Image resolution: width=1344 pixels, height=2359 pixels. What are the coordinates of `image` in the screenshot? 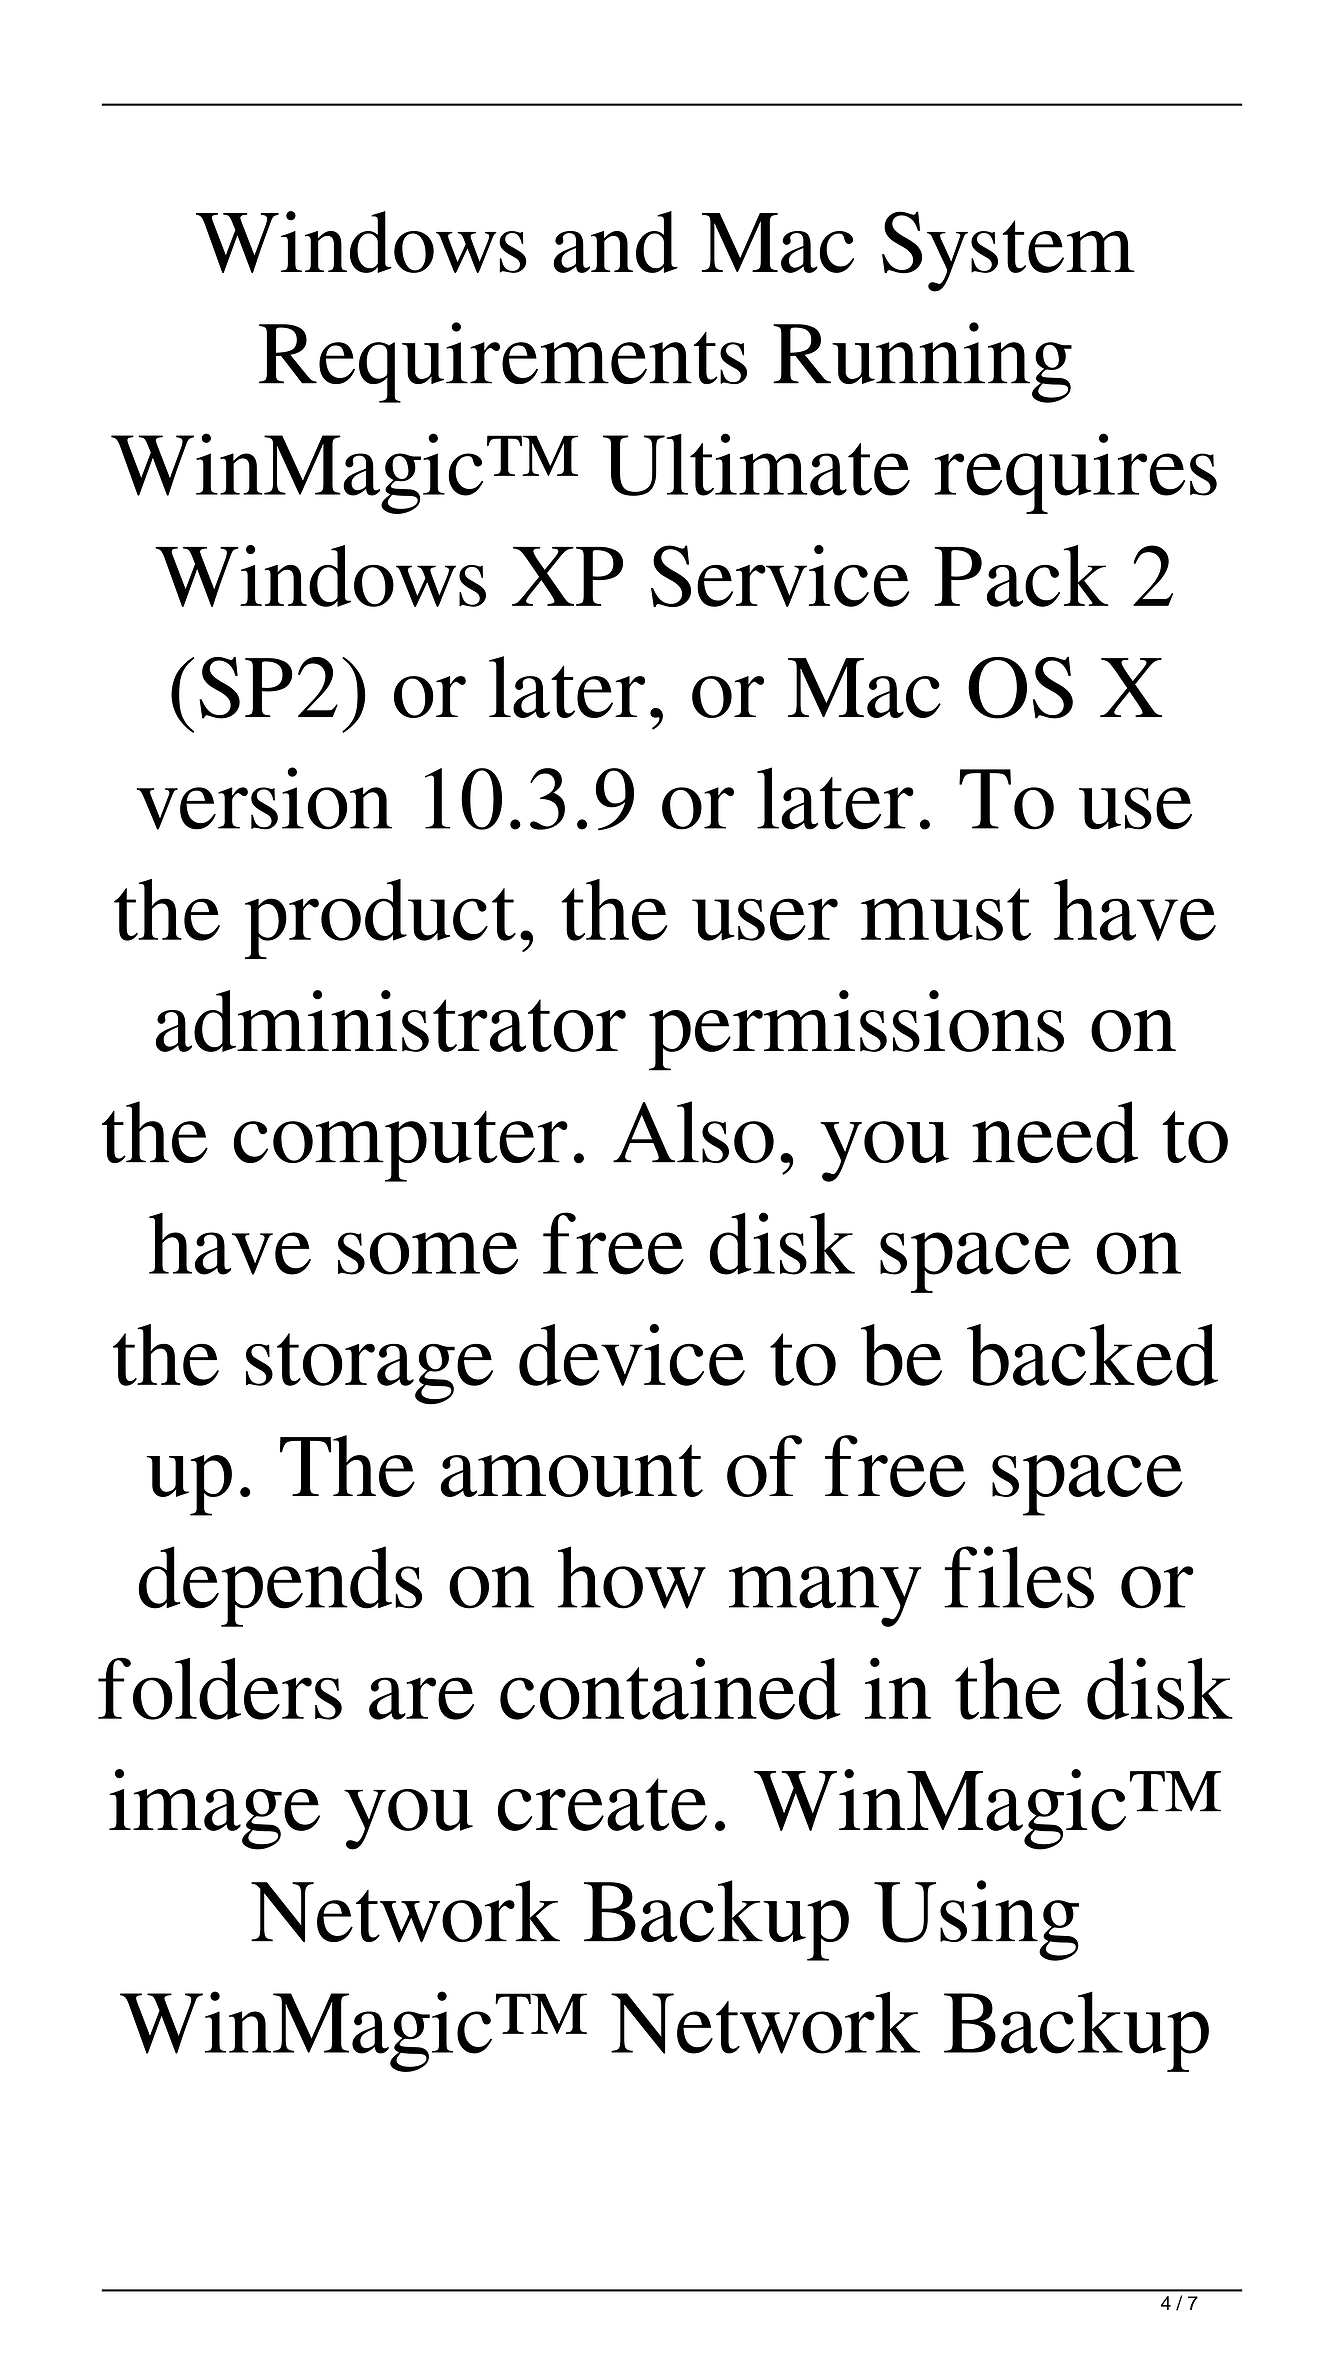 It's located at (214, 1809).
